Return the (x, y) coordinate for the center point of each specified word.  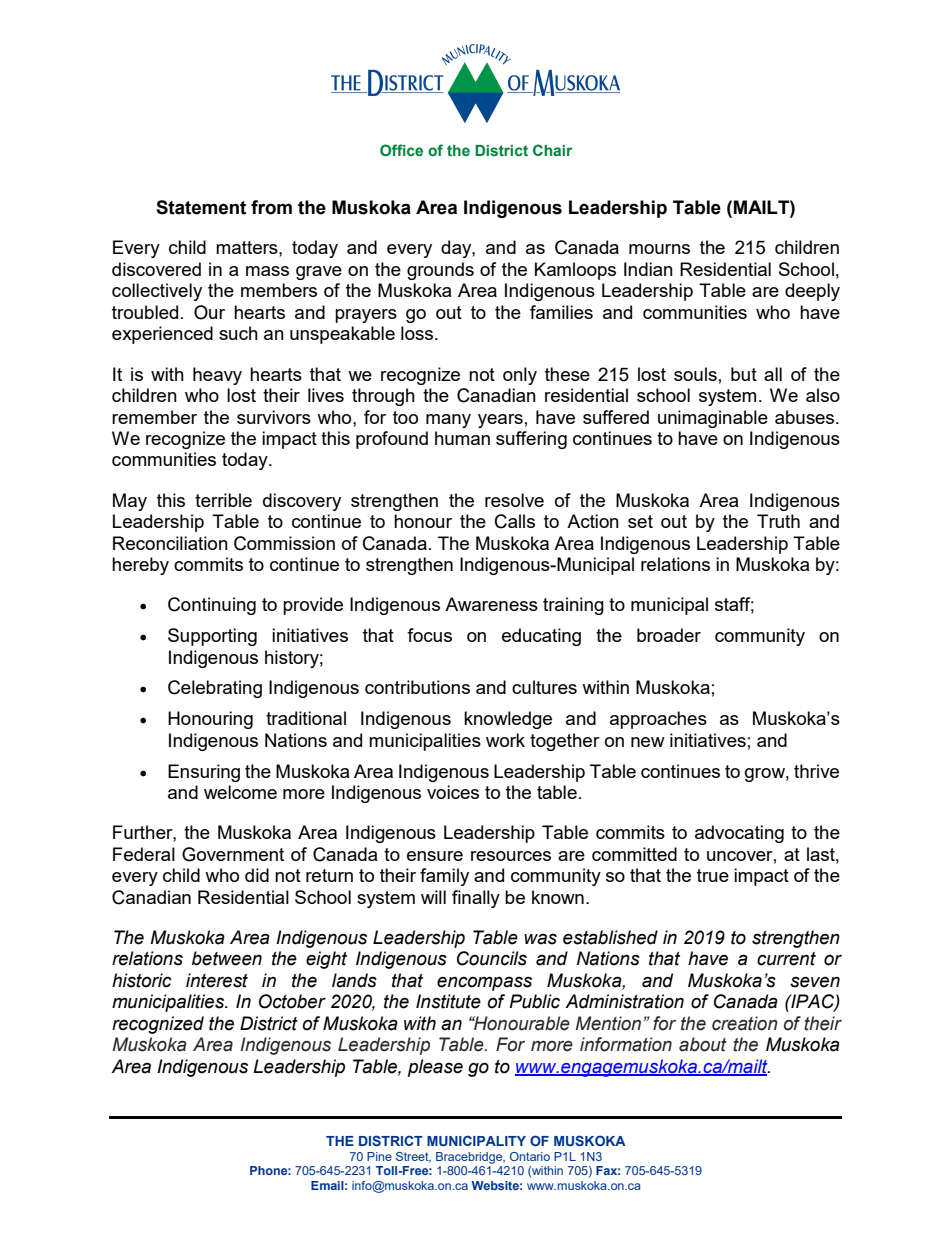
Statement (201, 207)
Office (401, 150)
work (505, 740)
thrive (816, 771)
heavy (217, 376)
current (786, 959)
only (520, 376)
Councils (492, 958)
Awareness (491, 604)
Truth (778, 521)
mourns (659, 249)
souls (695, 374)
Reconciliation (170, 543)
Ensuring (204, 773)
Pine (379, 1156)
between (227, 958)
